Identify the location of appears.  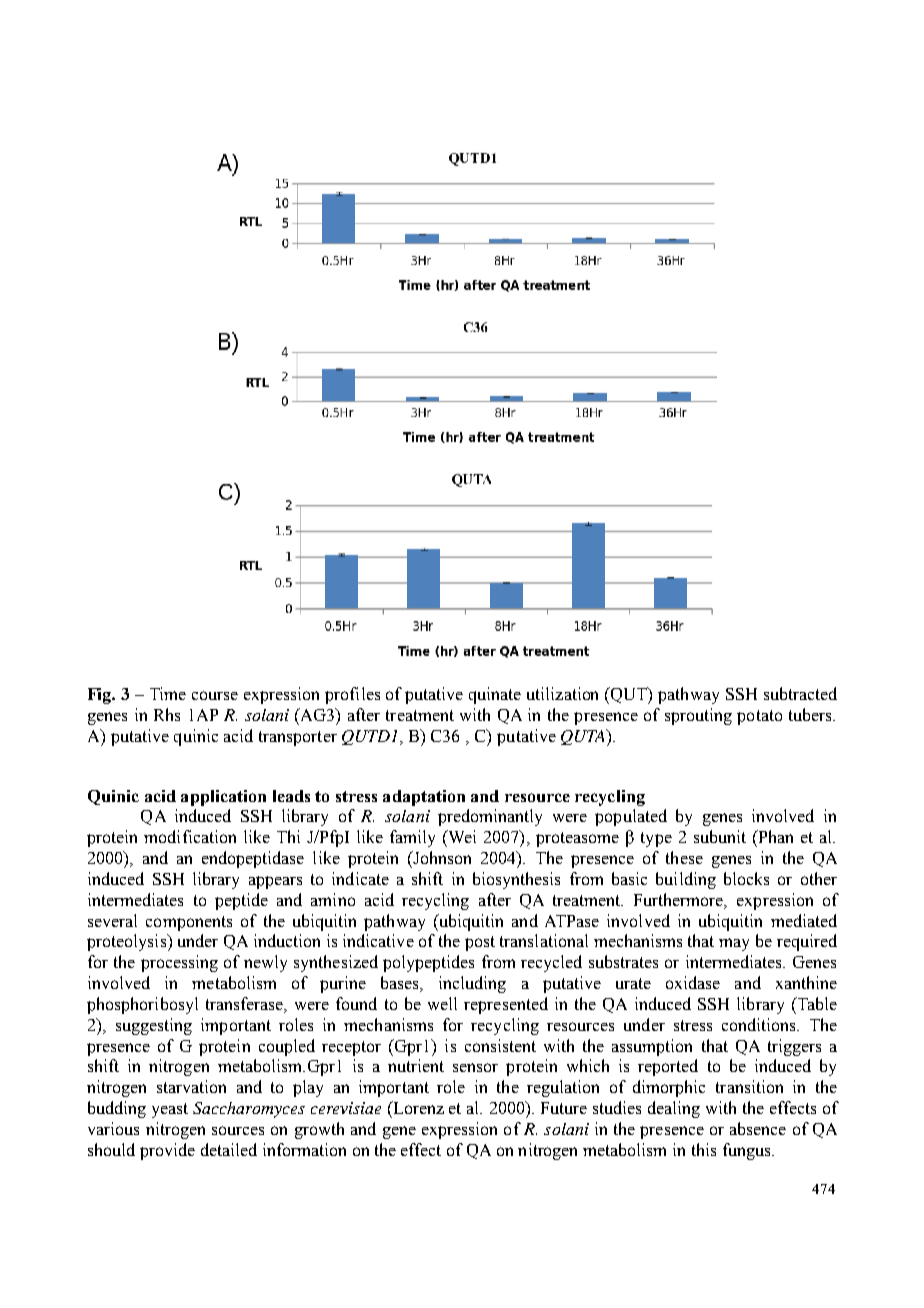
(275, 882).
